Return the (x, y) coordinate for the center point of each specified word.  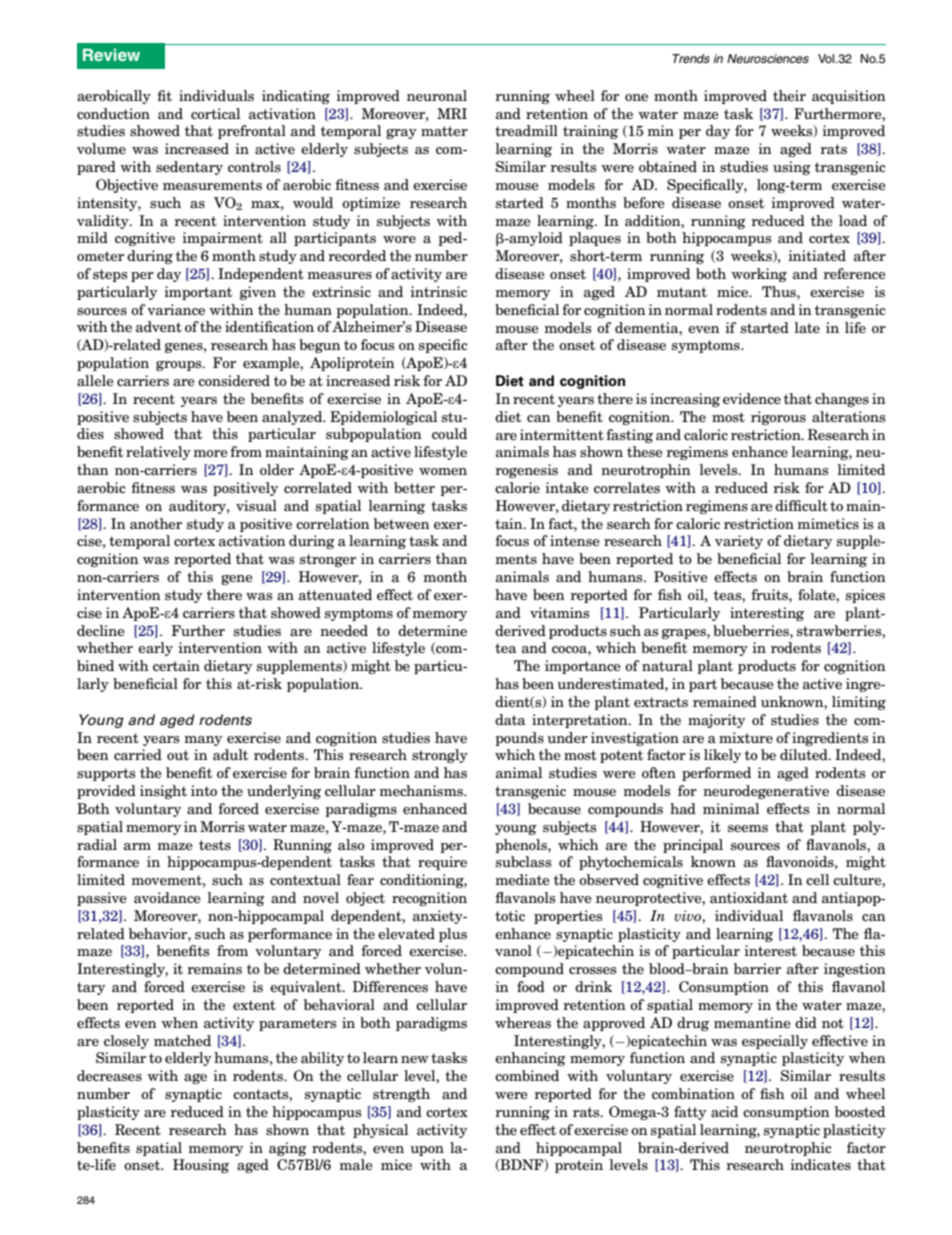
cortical (215, 113)
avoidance (167, 897)
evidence (752, 398)
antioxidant (749, 897)
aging (288, 1149)
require (442, 863)
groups (180, 366)
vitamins (559, 612)
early (155, 649)
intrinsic (438, 291)
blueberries (752, 630)
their (789, 95)
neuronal (437, 95)
